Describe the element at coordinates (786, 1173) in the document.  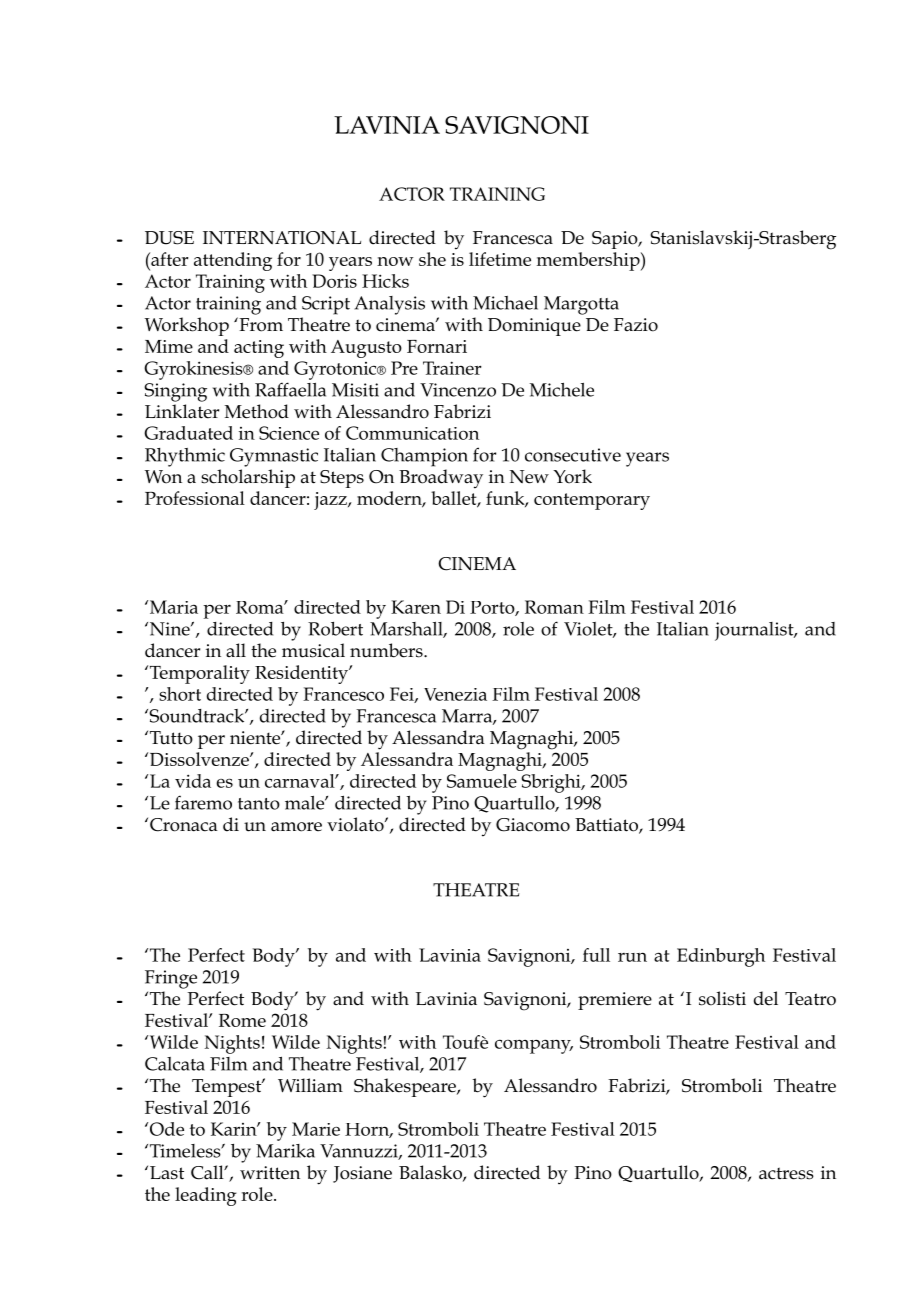
I see `actress` at that location.
